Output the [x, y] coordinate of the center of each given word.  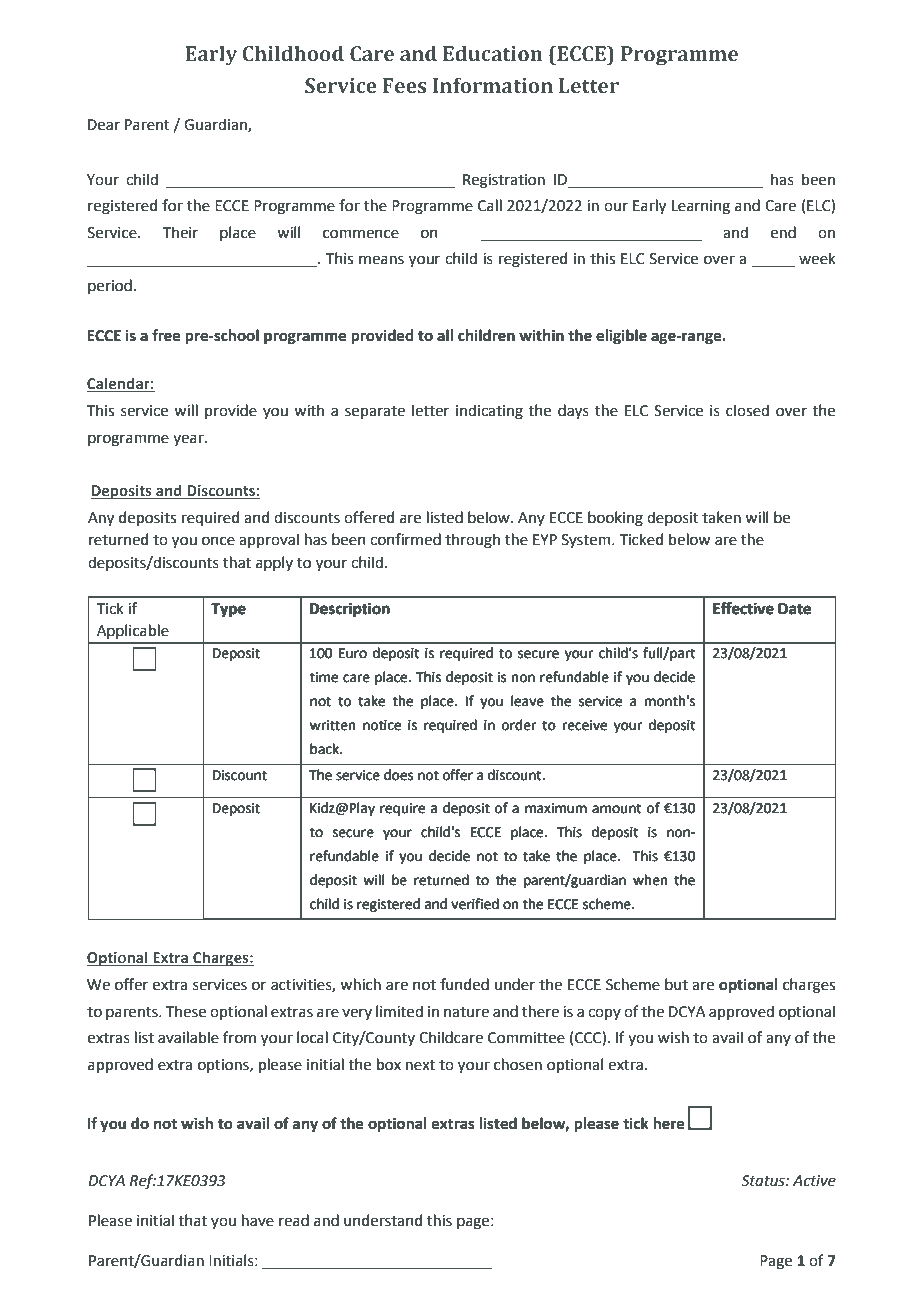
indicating [489, 412]
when [650, 880]
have [258, 1220]
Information [493, 85]
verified [475, 904]
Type [228, 610]
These [186, 1011]
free [166, 335]
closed [747, 410]
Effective [743, 608]
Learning [701, 207]
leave [527, 701]
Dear [104, 125]
